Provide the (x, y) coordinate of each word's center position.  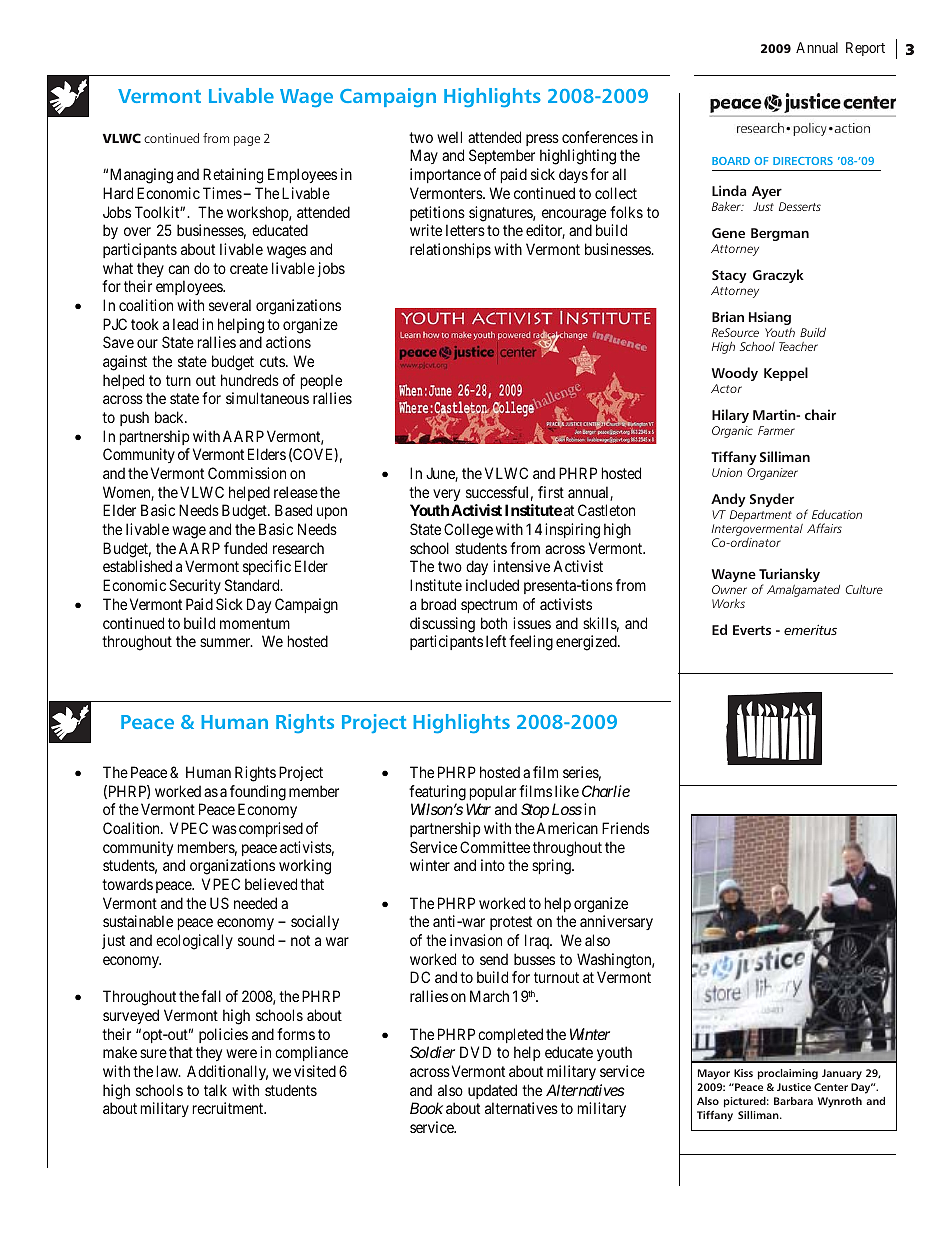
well (449, 137)
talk (215, 1090)
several (230, 305)
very (446, 495)
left (496, 641)
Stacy (729, 276)
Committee (495, 847)
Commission (247, 473)
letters (465, 230)
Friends (625, 828)
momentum (255, 623)
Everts (752, 630)
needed (255, 903)
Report (865, 49)
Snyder (772, 500)
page (247, 141)
